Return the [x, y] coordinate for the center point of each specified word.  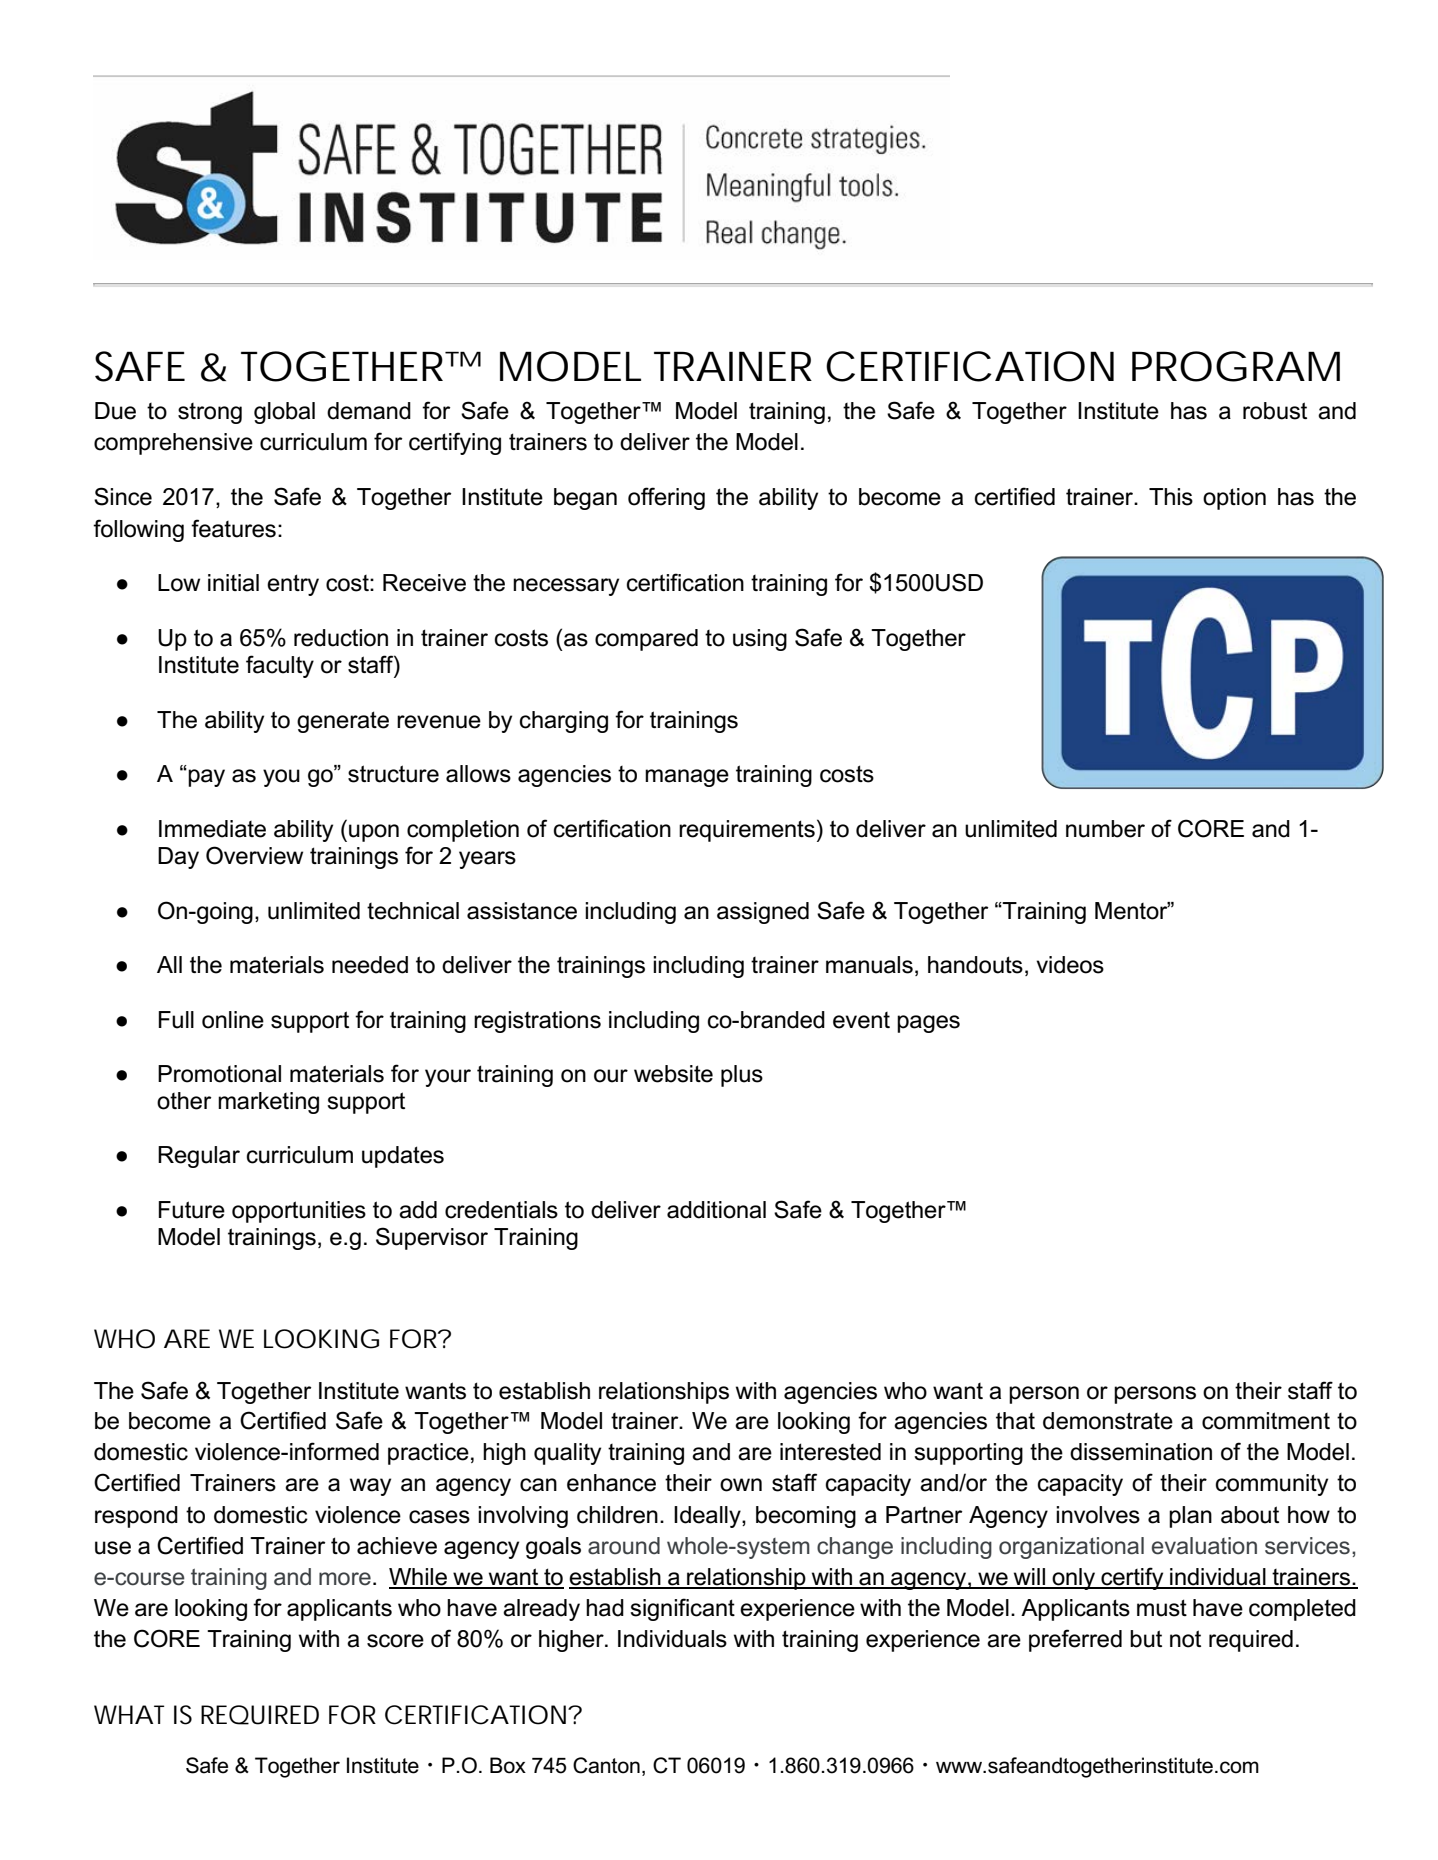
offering [666, 498]
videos [1070, 965]
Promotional [219, 1074]
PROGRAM [1236, 366]
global [284, 413]
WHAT [129, 1714]
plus [742, 1076]
